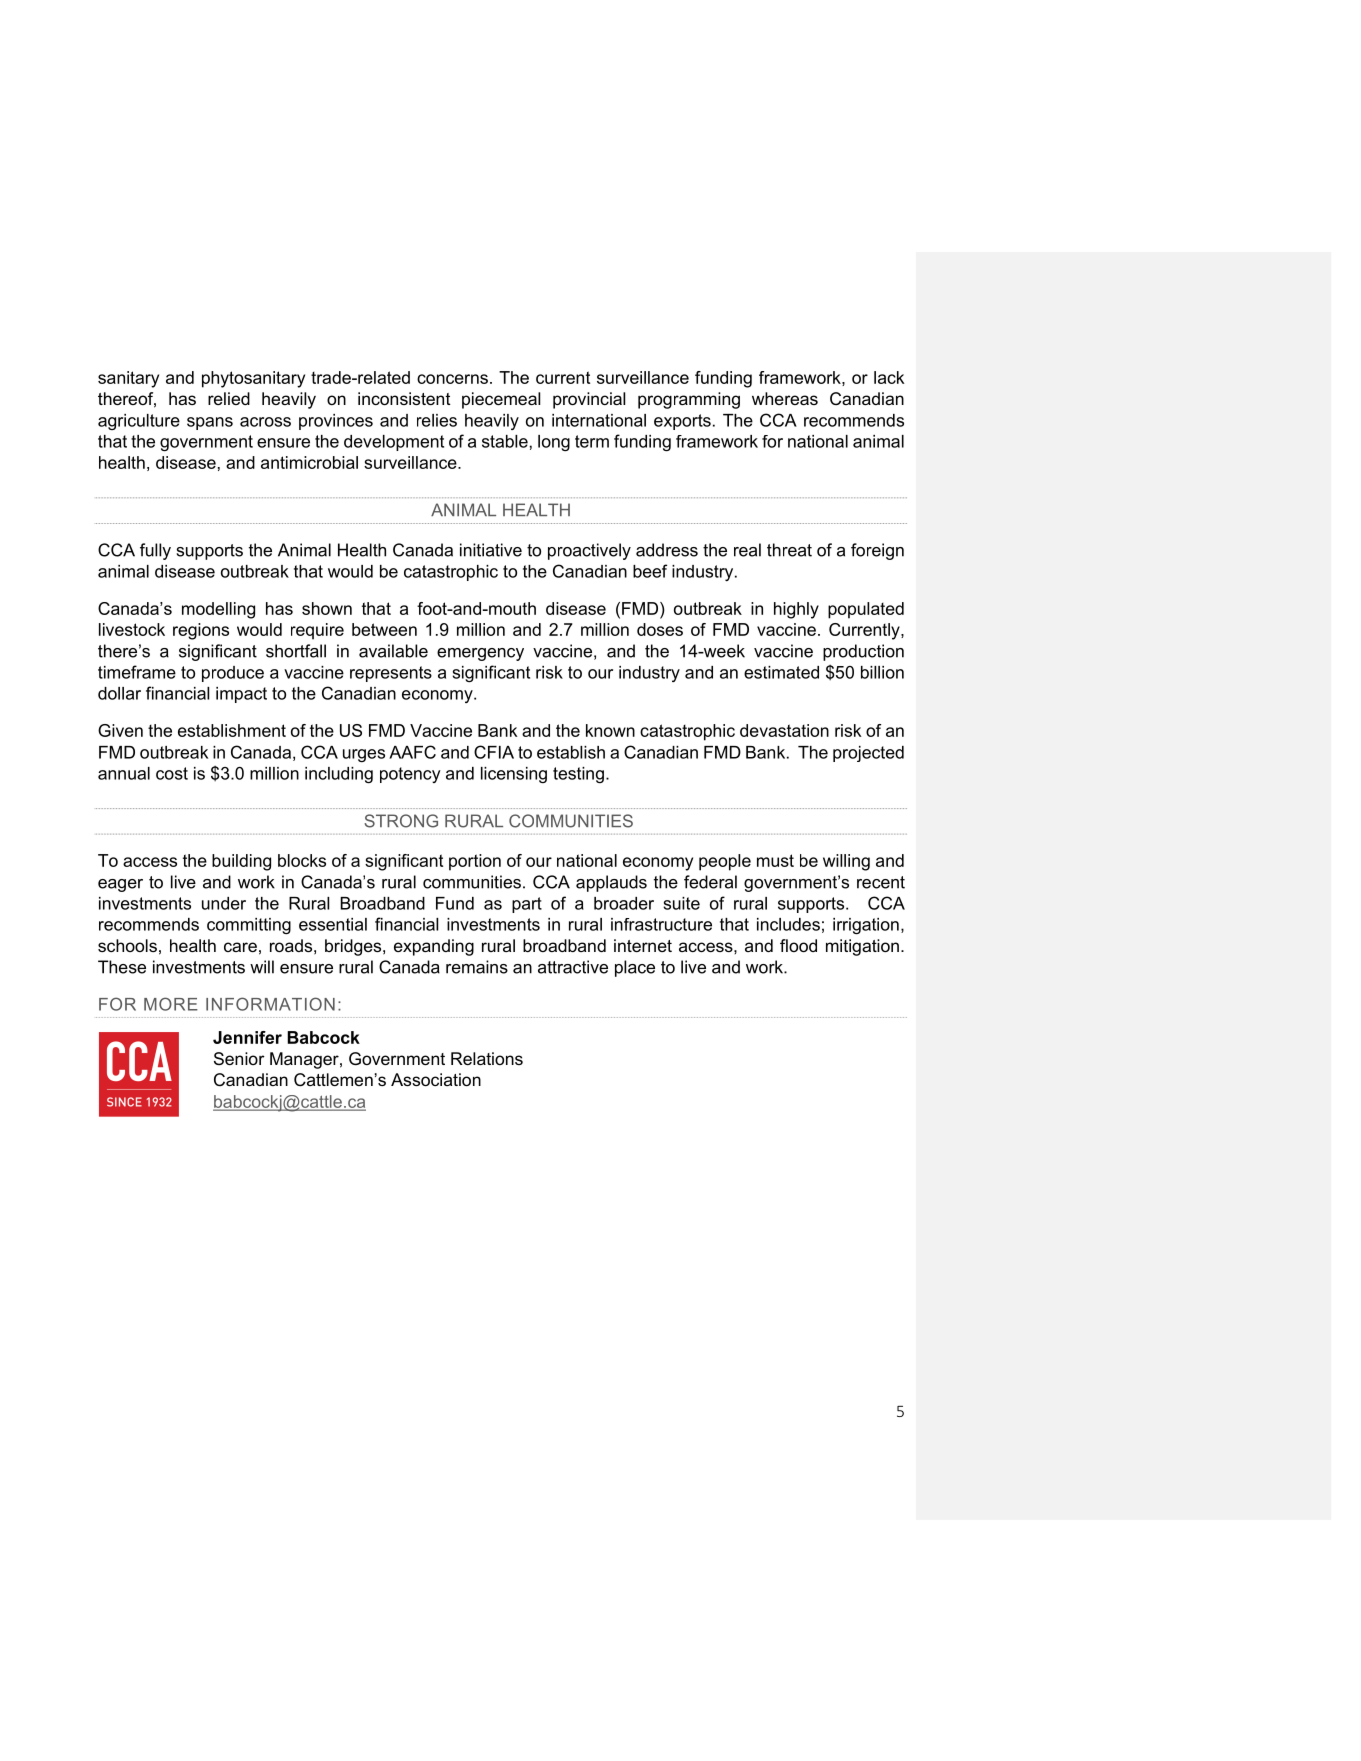 Image resolution: width=1361 pixels, height=1761 pixels. I want to click on building, so click(241, 862).
